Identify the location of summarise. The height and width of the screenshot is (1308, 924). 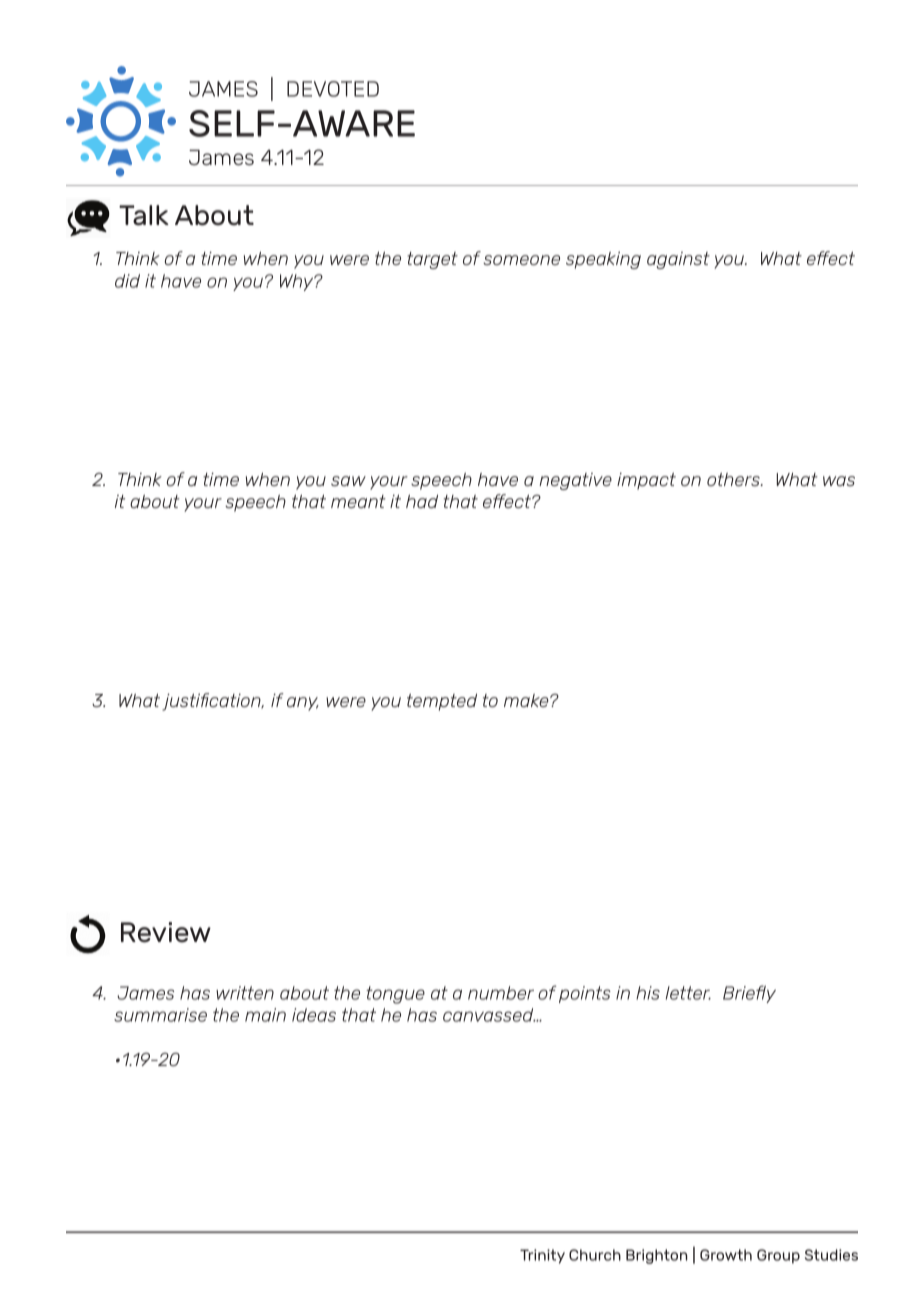
(160, 1015).
